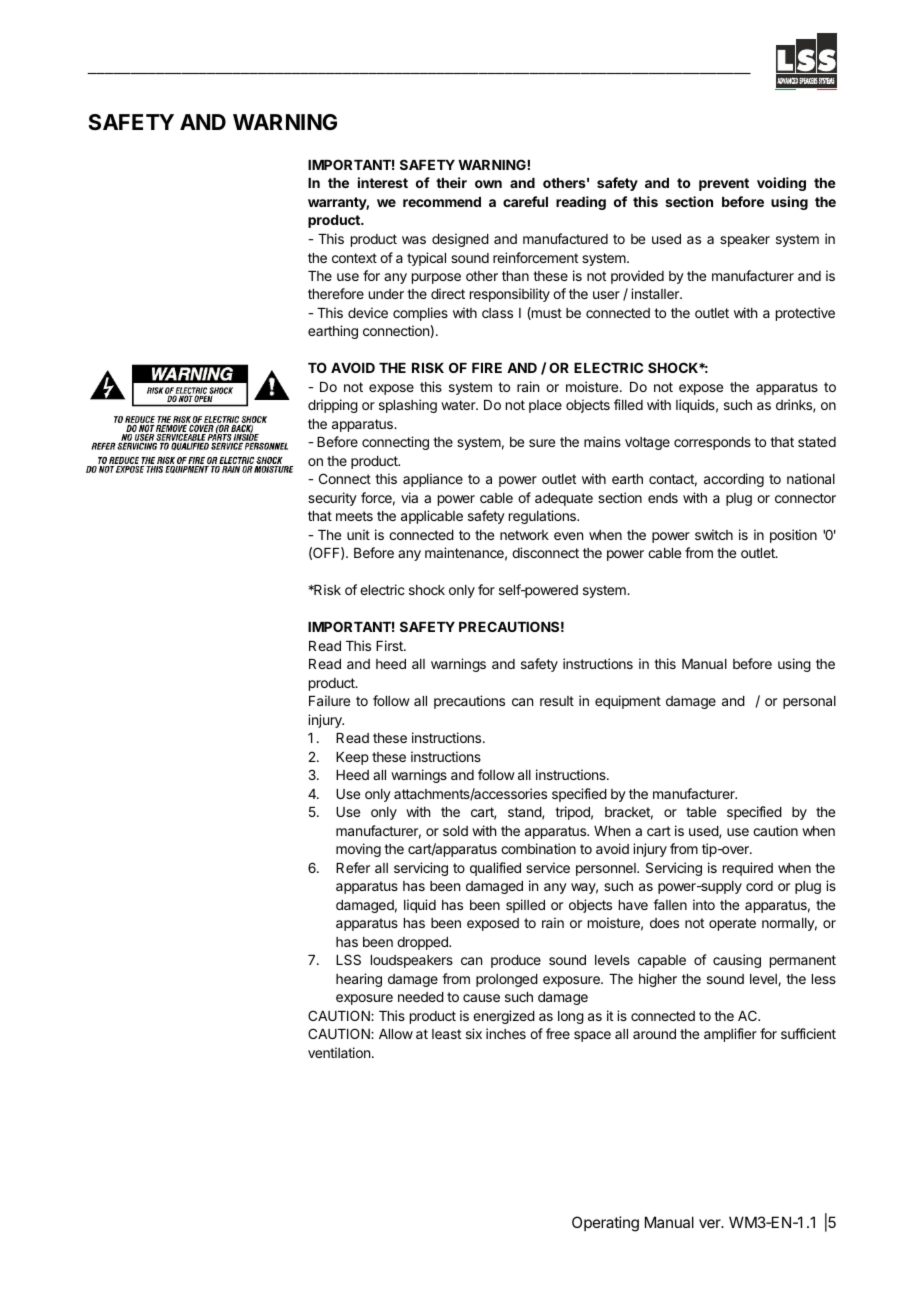 The image size is (924, 1308). What do you see at coordinates (811, 478) in the image?
I see `national` at bounding box center [811, 478].
